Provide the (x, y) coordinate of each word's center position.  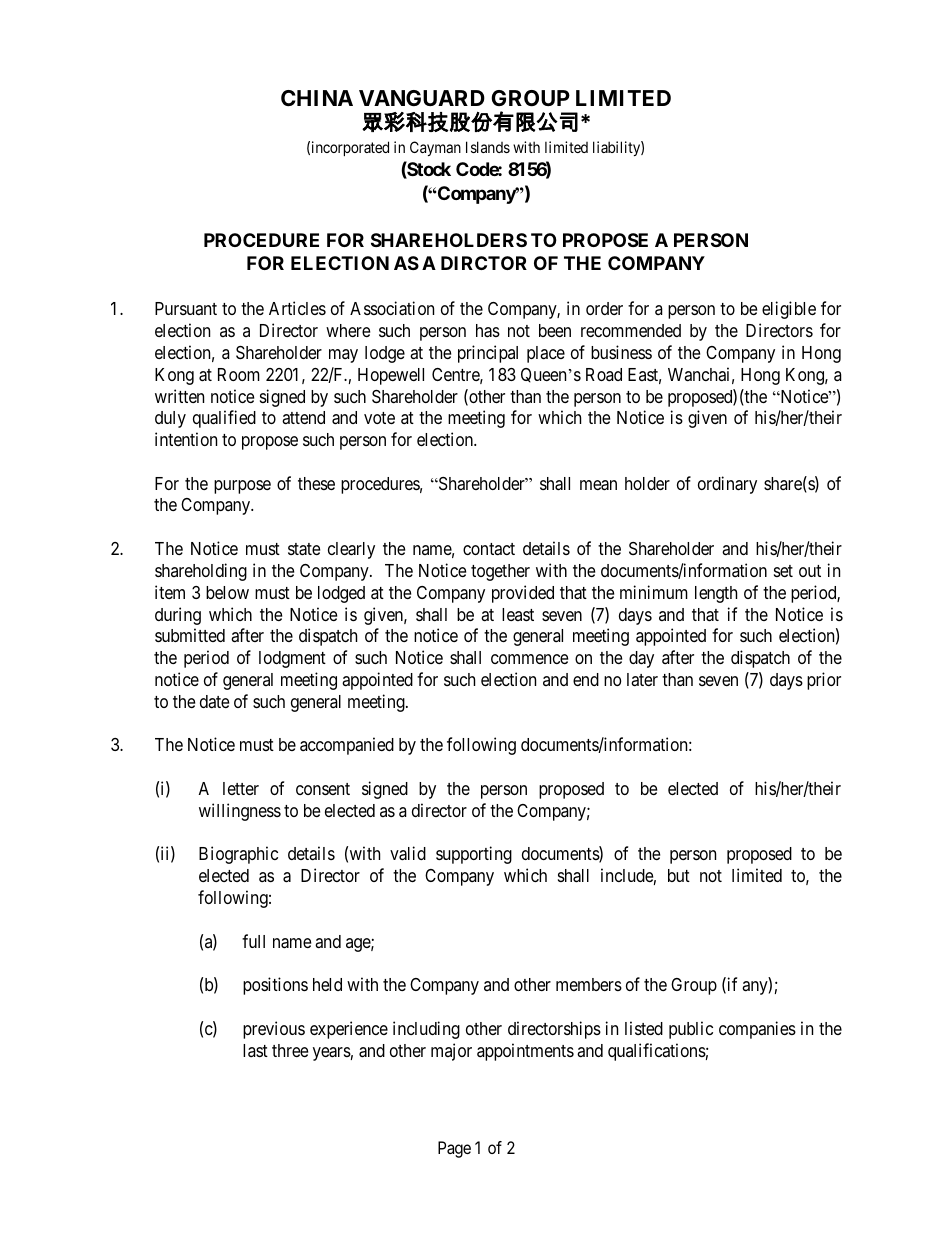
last (255, 1050)
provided (523, 594)
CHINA (317, 98)
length (716, 594)
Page (454, 1149)
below (227, 592)
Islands (488, 147)
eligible (789, 310)
